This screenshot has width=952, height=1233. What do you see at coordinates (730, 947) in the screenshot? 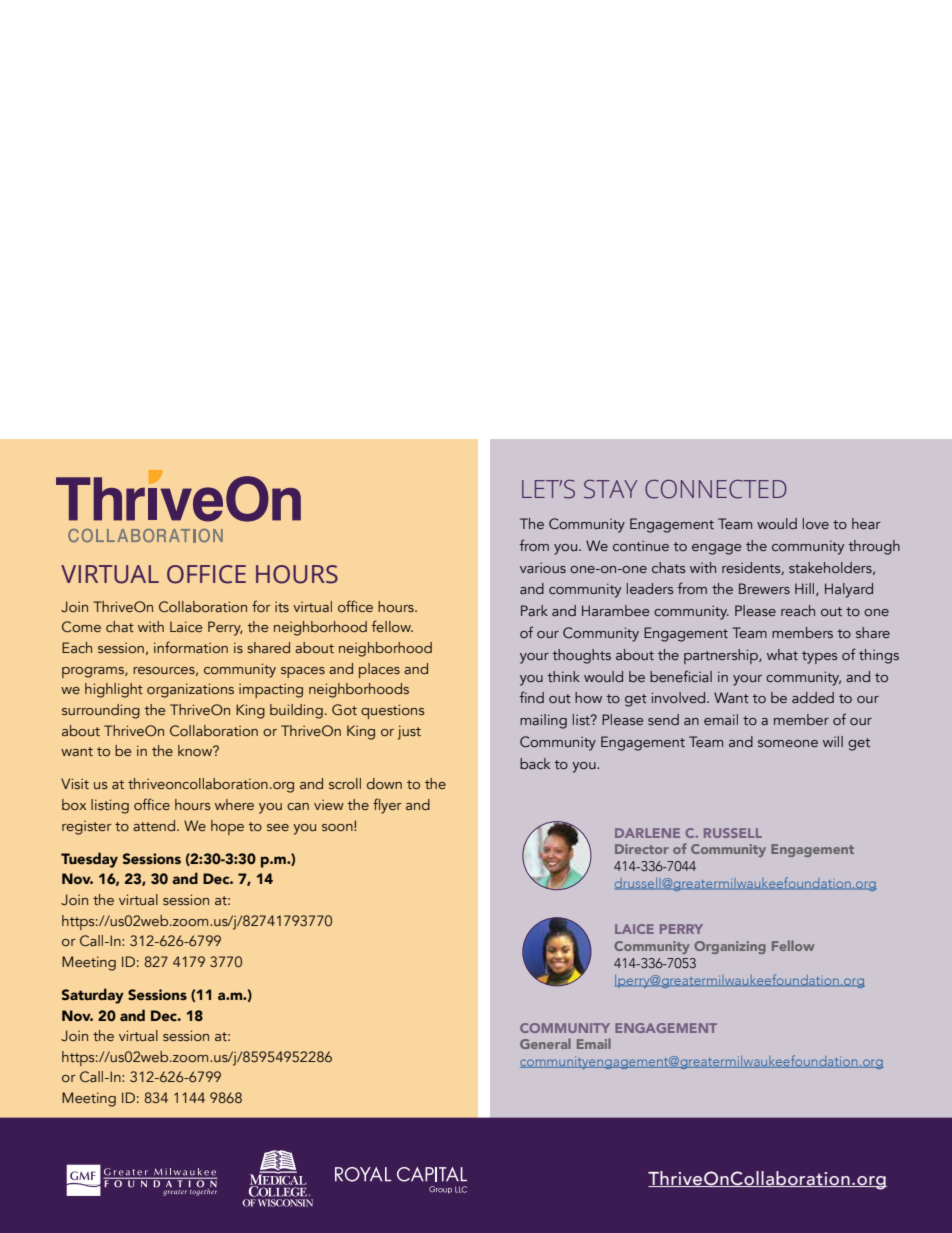
I see `Organizing` at bounding box center [730, 947].
